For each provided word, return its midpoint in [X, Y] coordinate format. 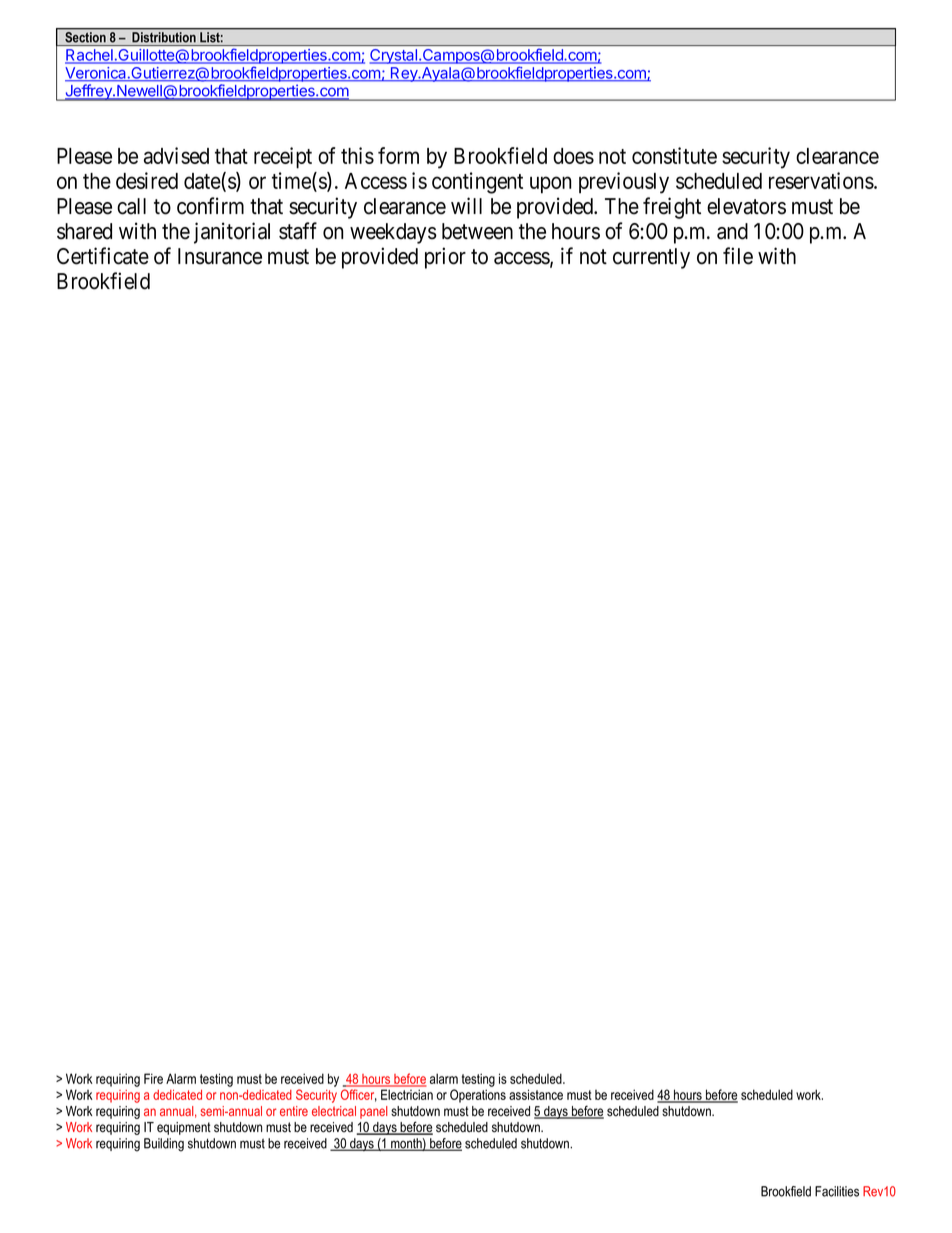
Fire [153, 1078]
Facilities [837, 1191]
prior [445, 258]
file [738, 256]
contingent [477, 183]
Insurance [220, 256]
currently [651, 258]
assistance [536, 1094]
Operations [478, 1096]
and [732, 231]
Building [164, 1145]
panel [373, 1112]
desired [147, 180]
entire [294, 1111]
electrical [334, 1111]
